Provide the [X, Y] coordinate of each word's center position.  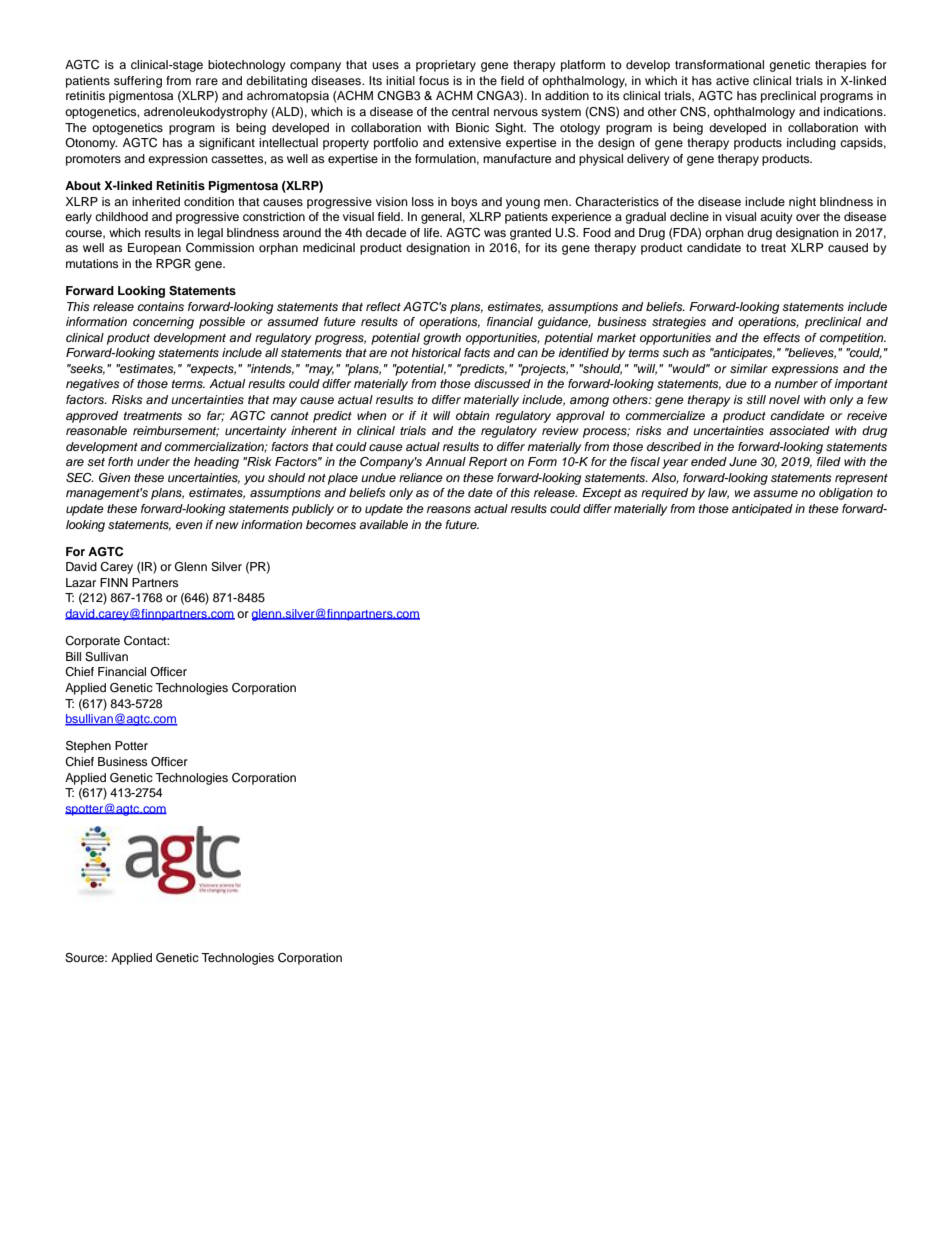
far [216, 416]
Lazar [81, 582]
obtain [473, 415]
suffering [138, 82]
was [495, 233]
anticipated [762, 510]
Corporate [92, 642]
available [383, 524]
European [154, 249]
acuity [776, 218]
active [732, 80]
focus [434, 80]
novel [784, 399]
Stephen [88, 747]
